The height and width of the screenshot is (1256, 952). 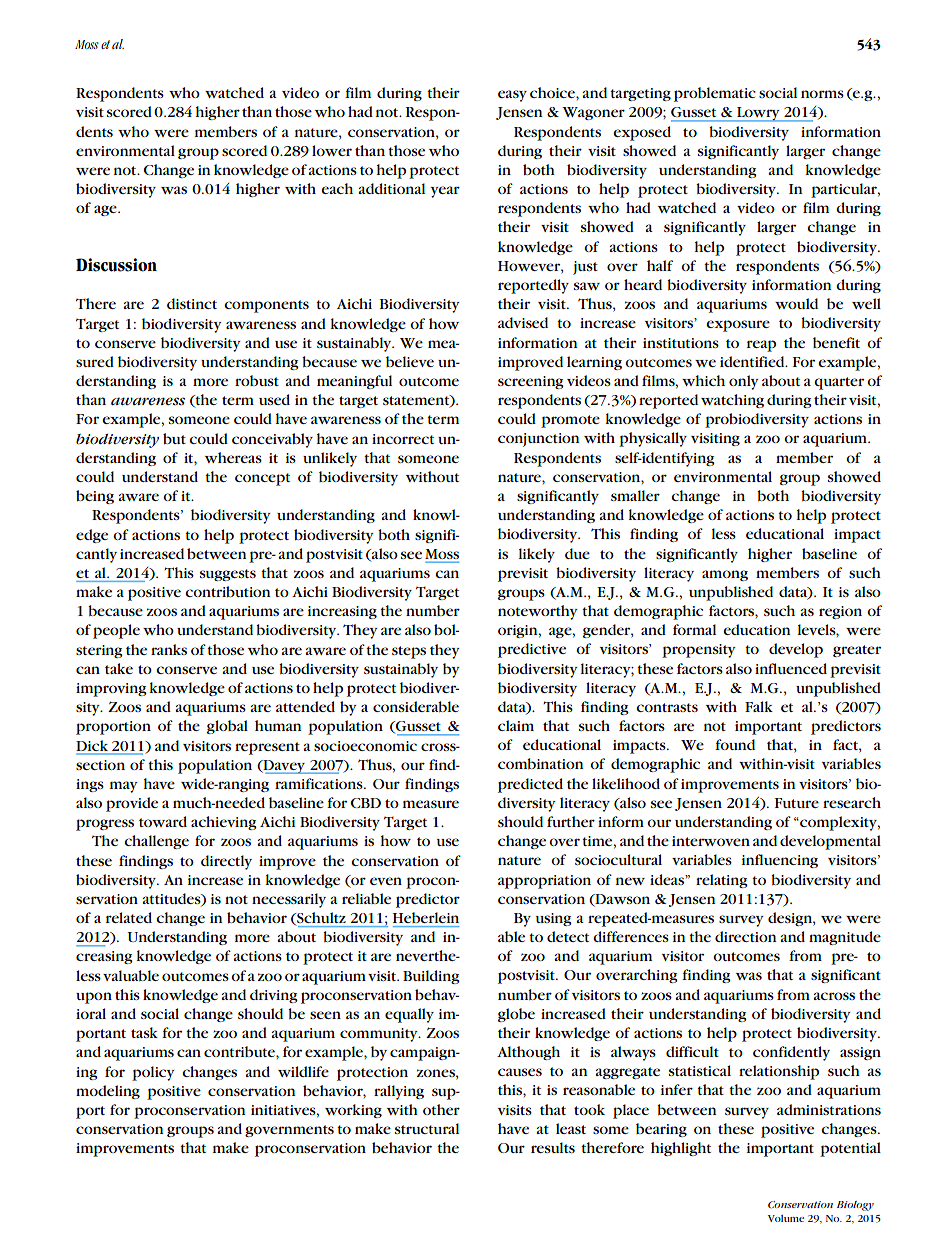 What do you see at coordinates (554, 919) in the screenshot?
I see `using` at bounding box center [554, 919].
